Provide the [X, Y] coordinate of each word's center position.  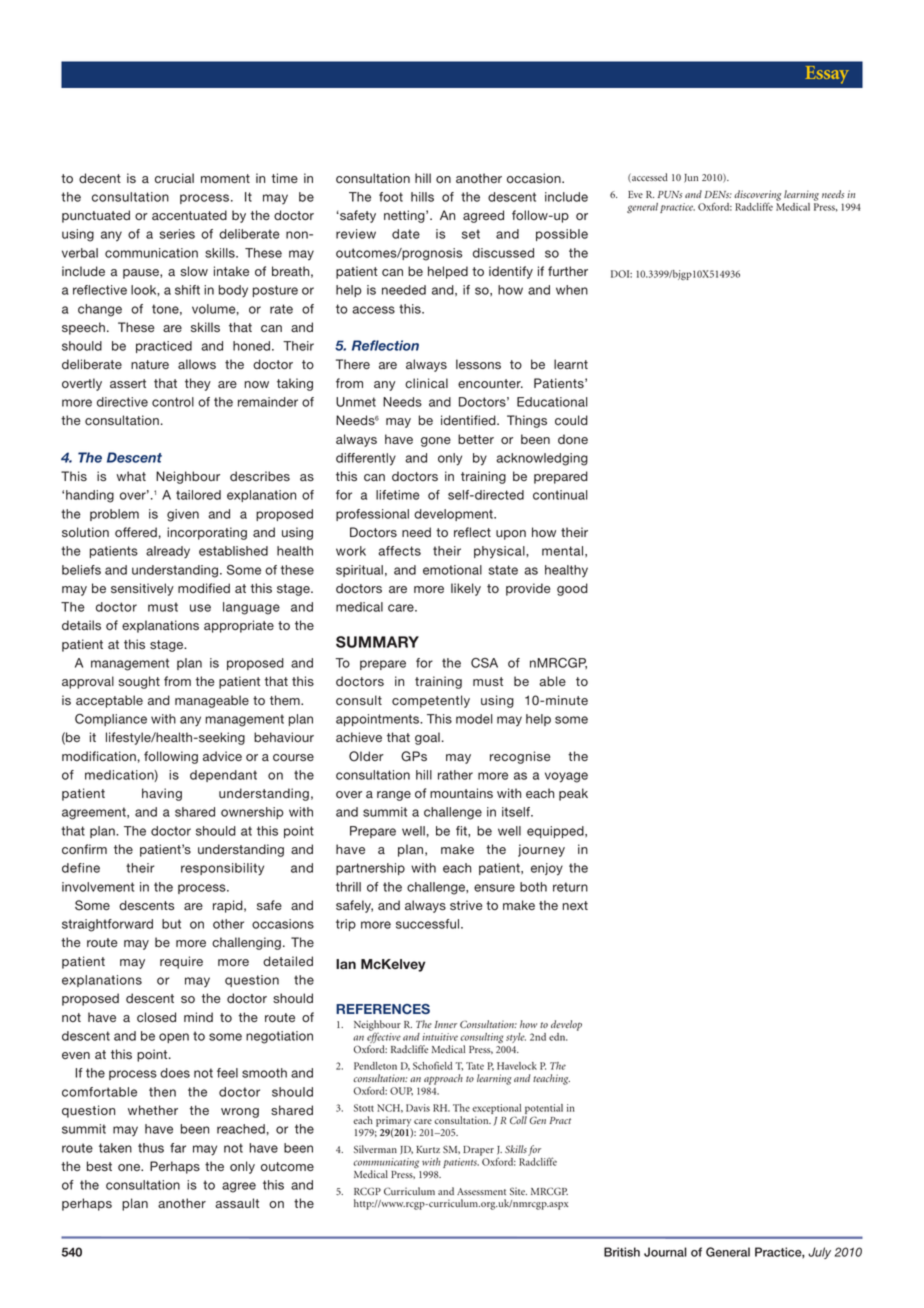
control [173, 402]
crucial [174, 178]
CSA [484, 663]
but [171, 924]
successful [429, 924]
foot [391, 197]
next [575, 905]
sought [139, 682]
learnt [571, 364]
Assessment [481, 1191]
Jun [691, 178]
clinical [426, 383]
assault [237, 1203]
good [572, 589]
